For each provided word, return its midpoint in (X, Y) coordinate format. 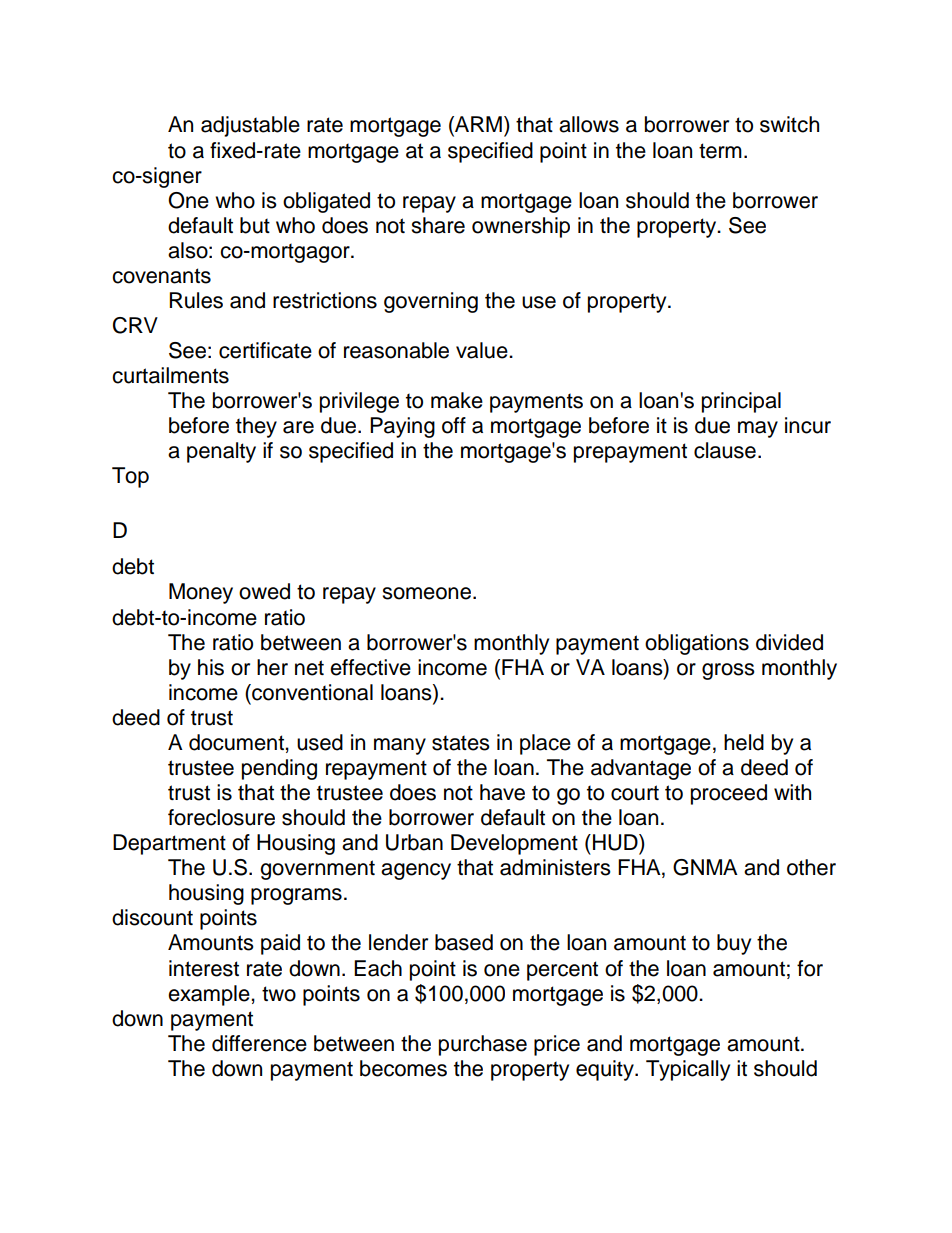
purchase (483, 1045)
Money (201, 593)
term (720, 151)
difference (259, 1043)
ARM (477, 125)
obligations (697, 644)
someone (426, 593)
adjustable (250, 126)
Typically (688, 1070)
